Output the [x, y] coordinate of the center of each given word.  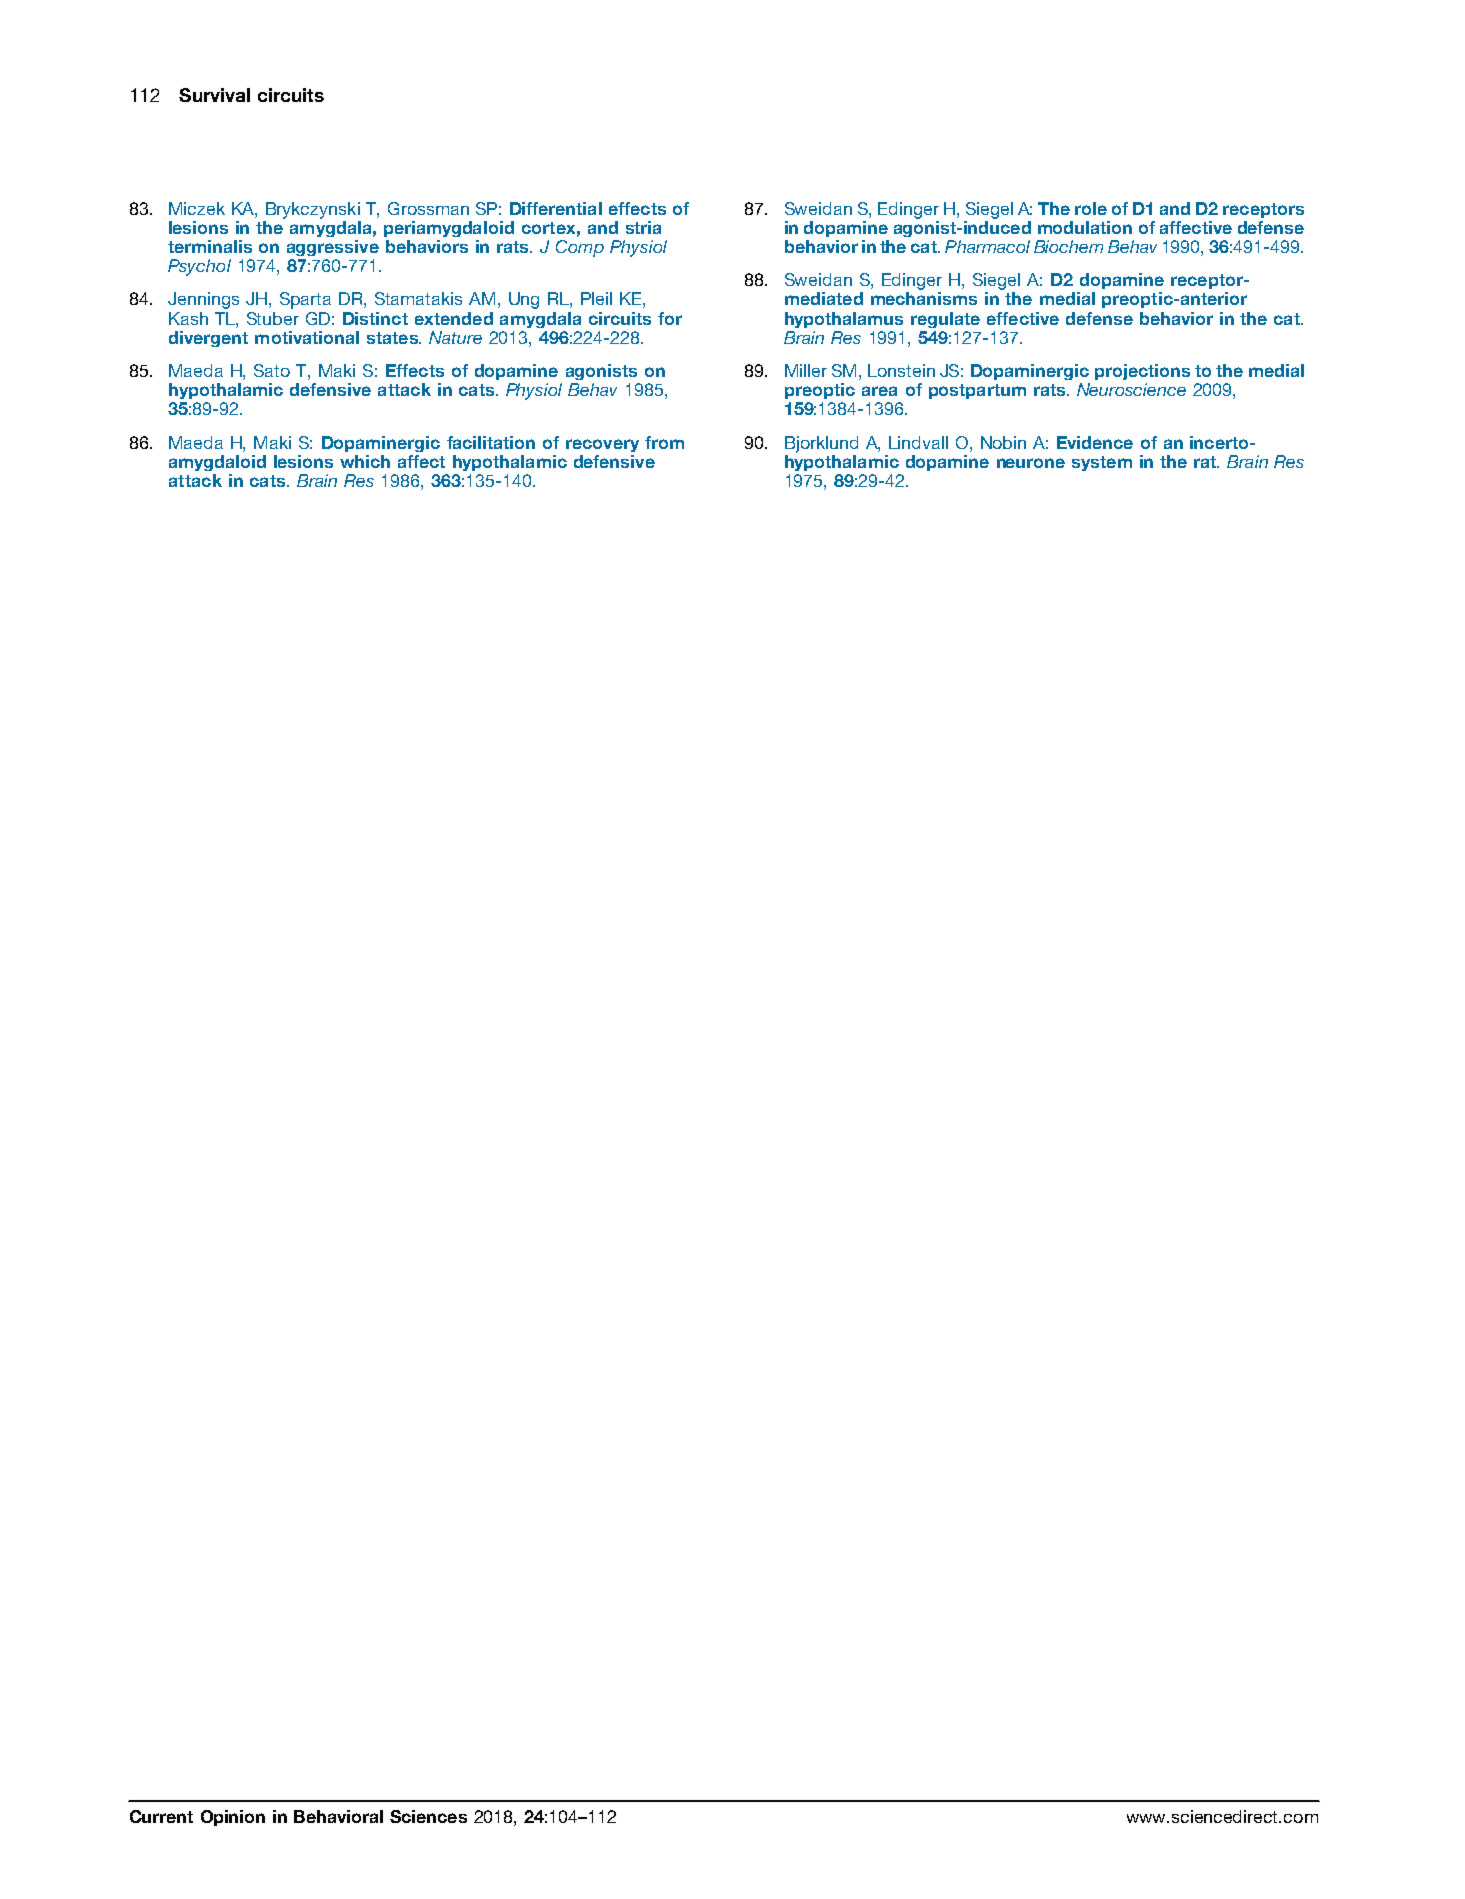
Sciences [428, 1816]
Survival [214, 95]
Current [161, 1816]
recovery [602, 445]
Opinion [233, 1818]
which [365, 461]
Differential [556, 208]
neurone [1031, 463]
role [1091, 208]
